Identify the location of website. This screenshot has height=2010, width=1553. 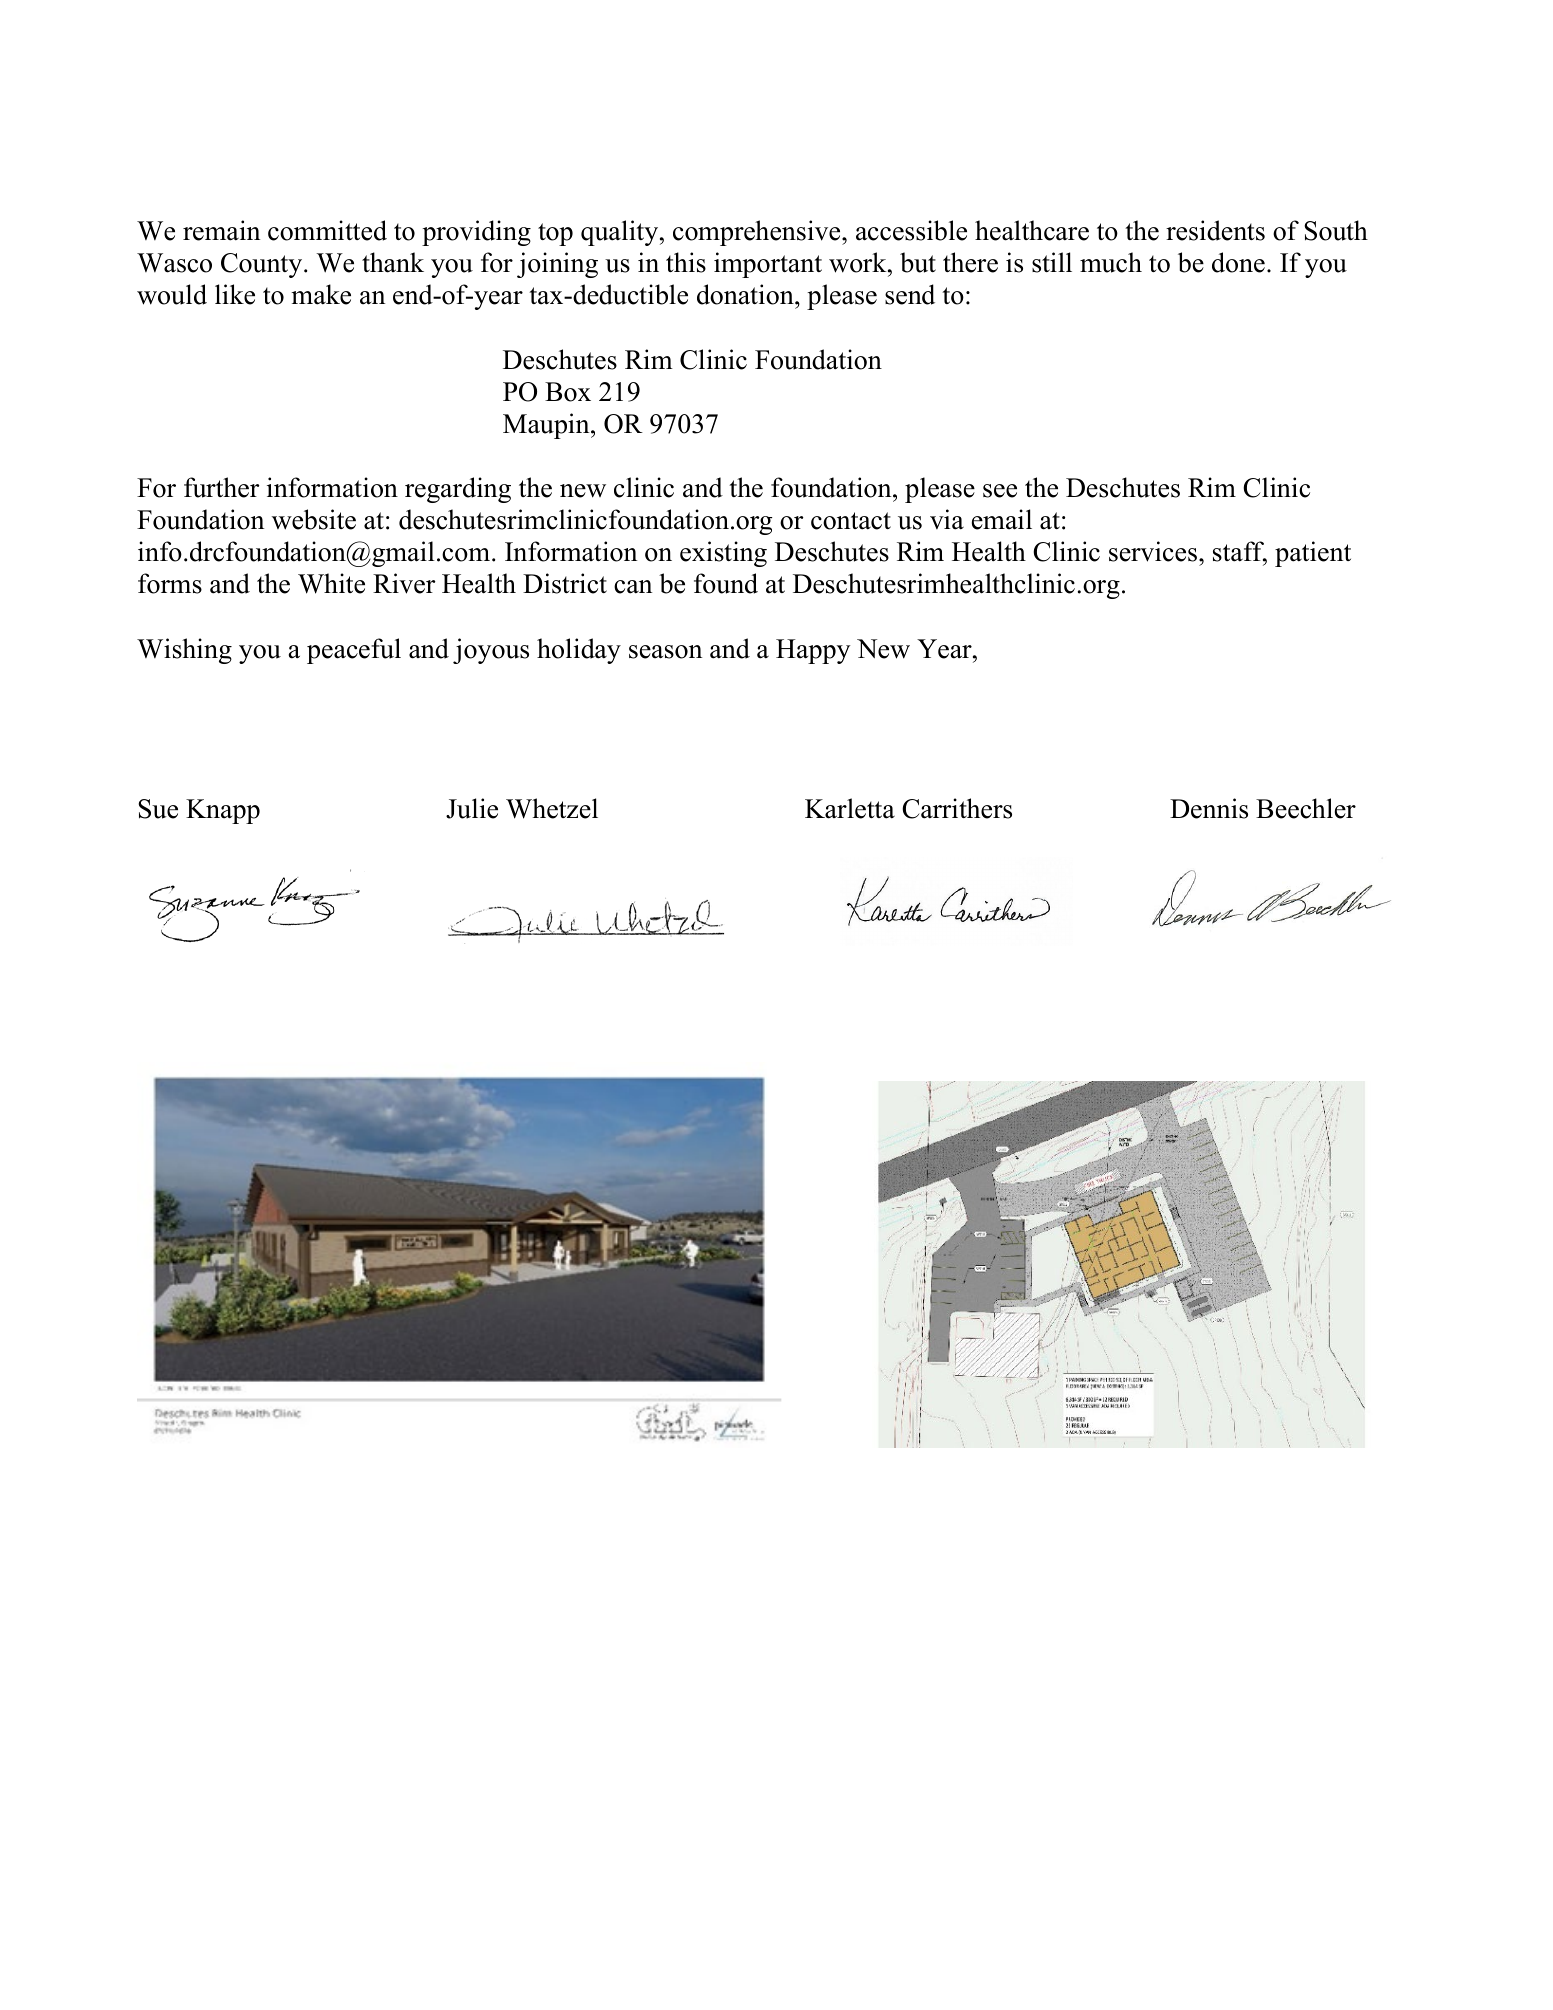
(314, 519).
